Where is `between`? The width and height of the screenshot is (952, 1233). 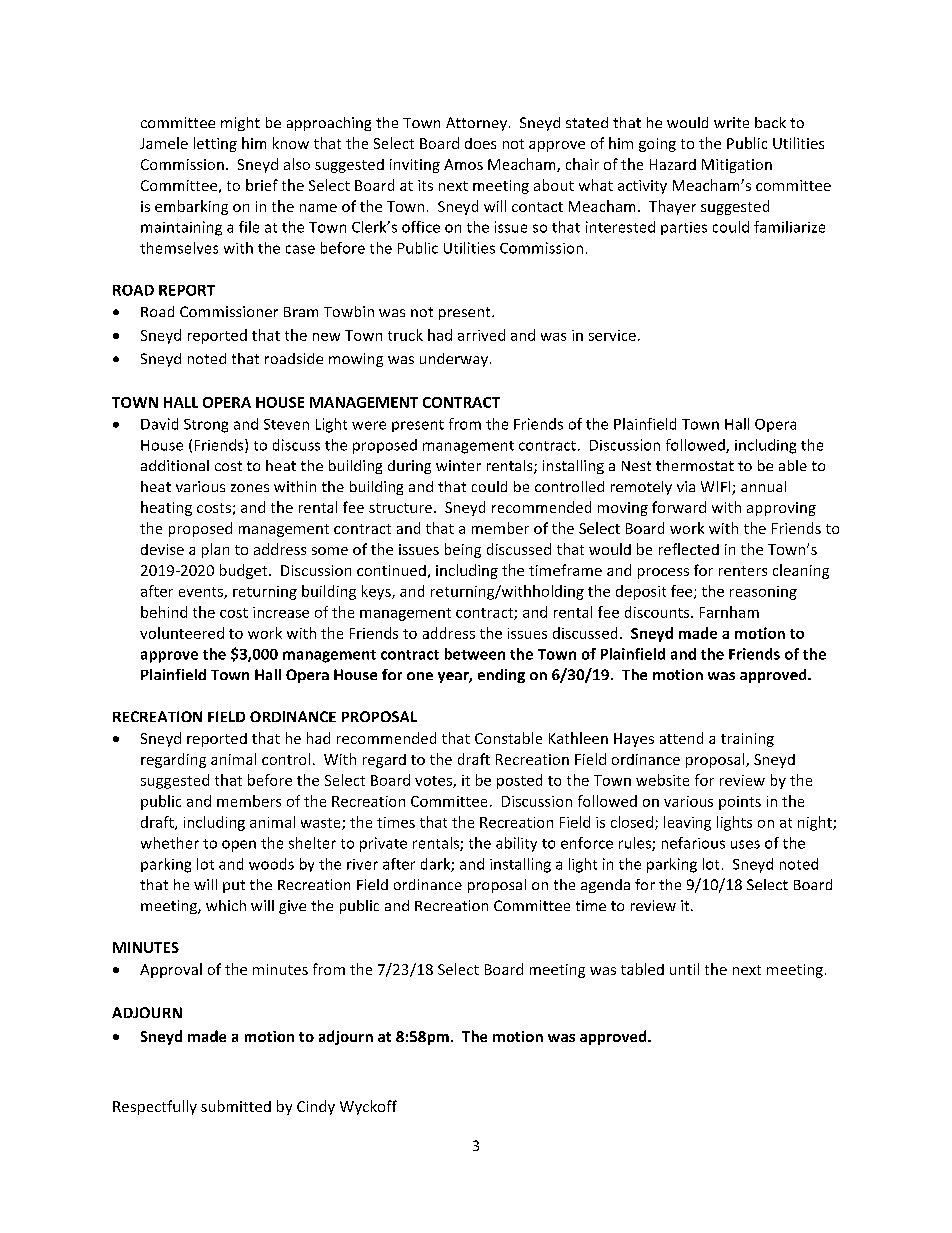
between is located at coordinates (475, 654).
